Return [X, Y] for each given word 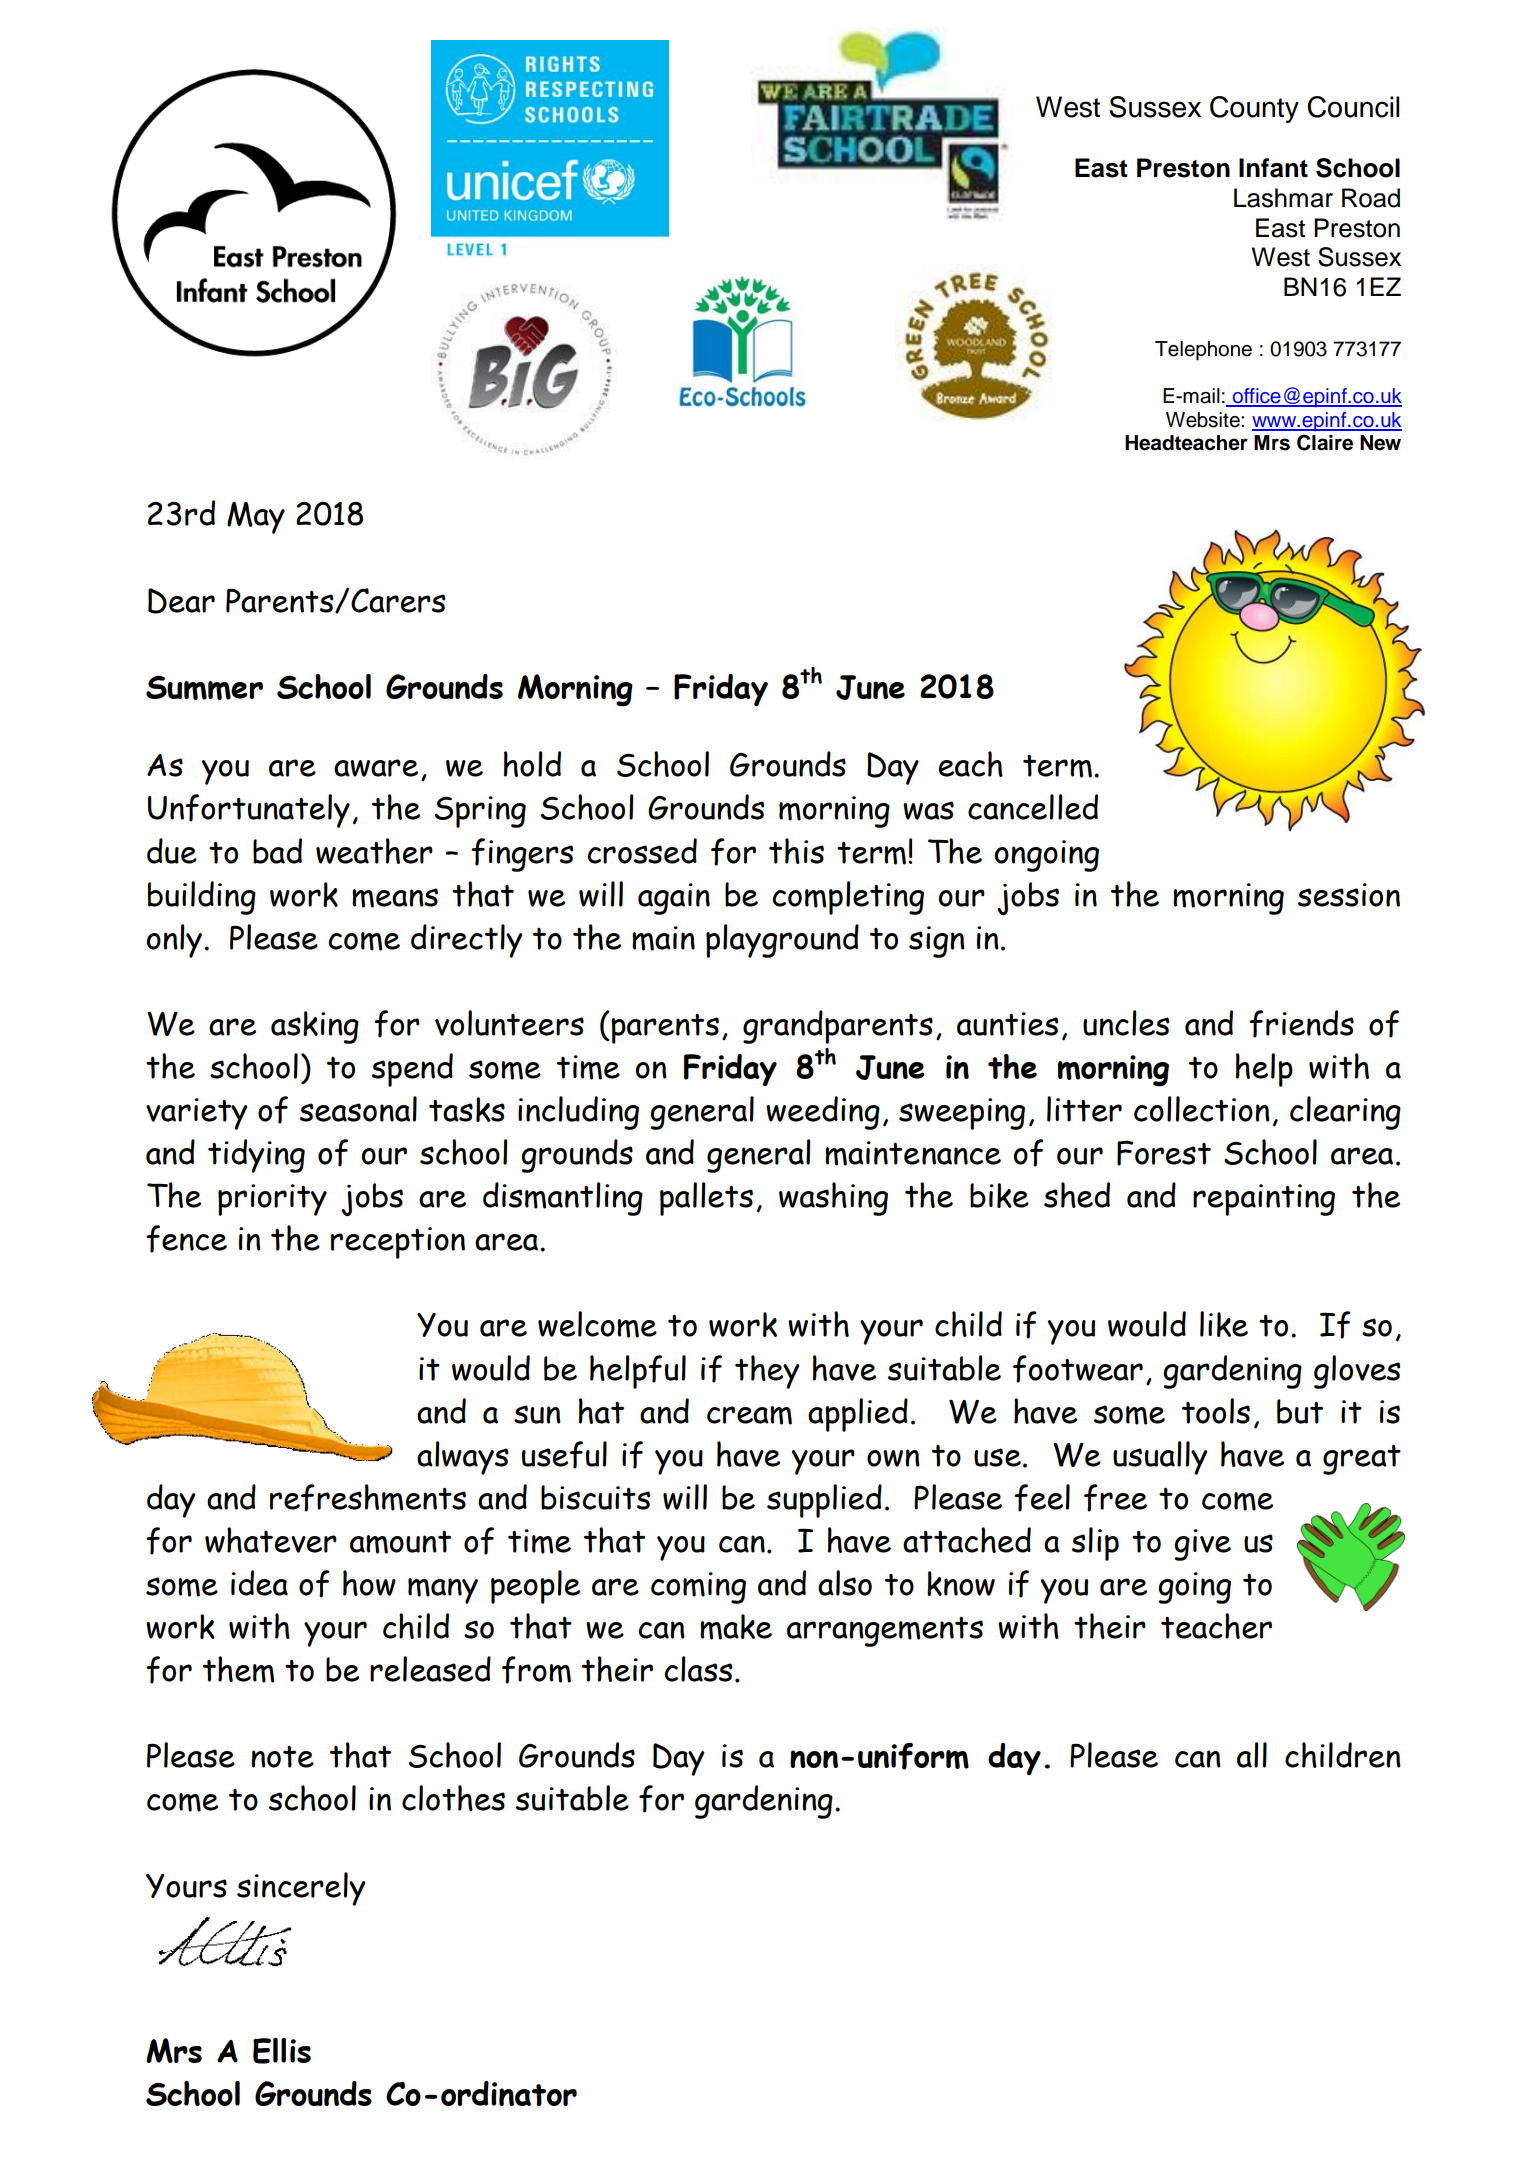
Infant [1273, 168]
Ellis [282, 2051]
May [256, 518]
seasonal [358, 1109]
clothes [453, 1798]
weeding [823, 1113]
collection [1202, 1109]
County [1254, 109]
